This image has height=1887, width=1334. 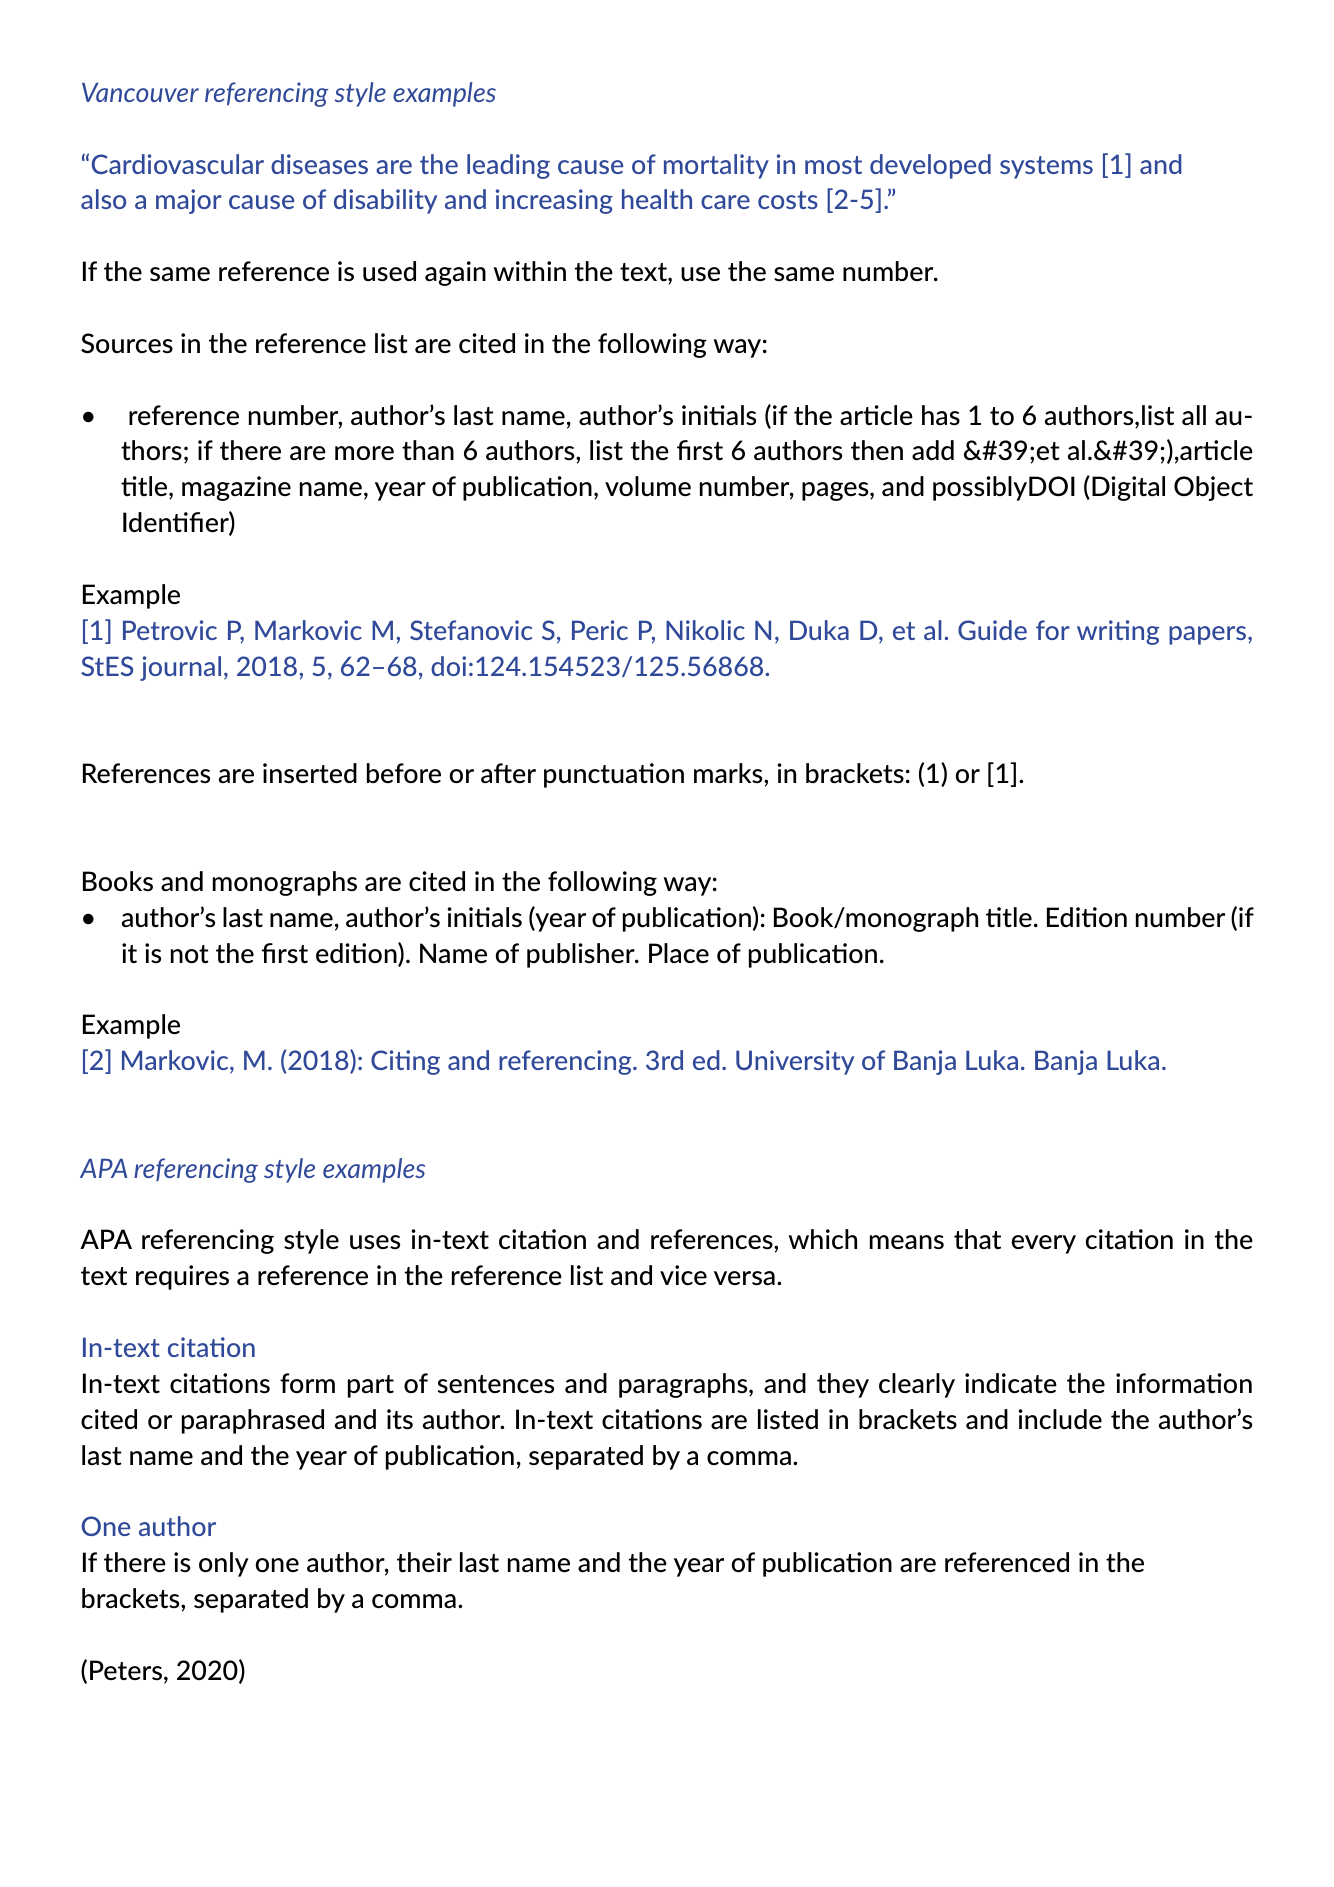 What do you see at coordinates (1060, 1419) in the image?
I see `include` at bounding box center [1060, 1419].
